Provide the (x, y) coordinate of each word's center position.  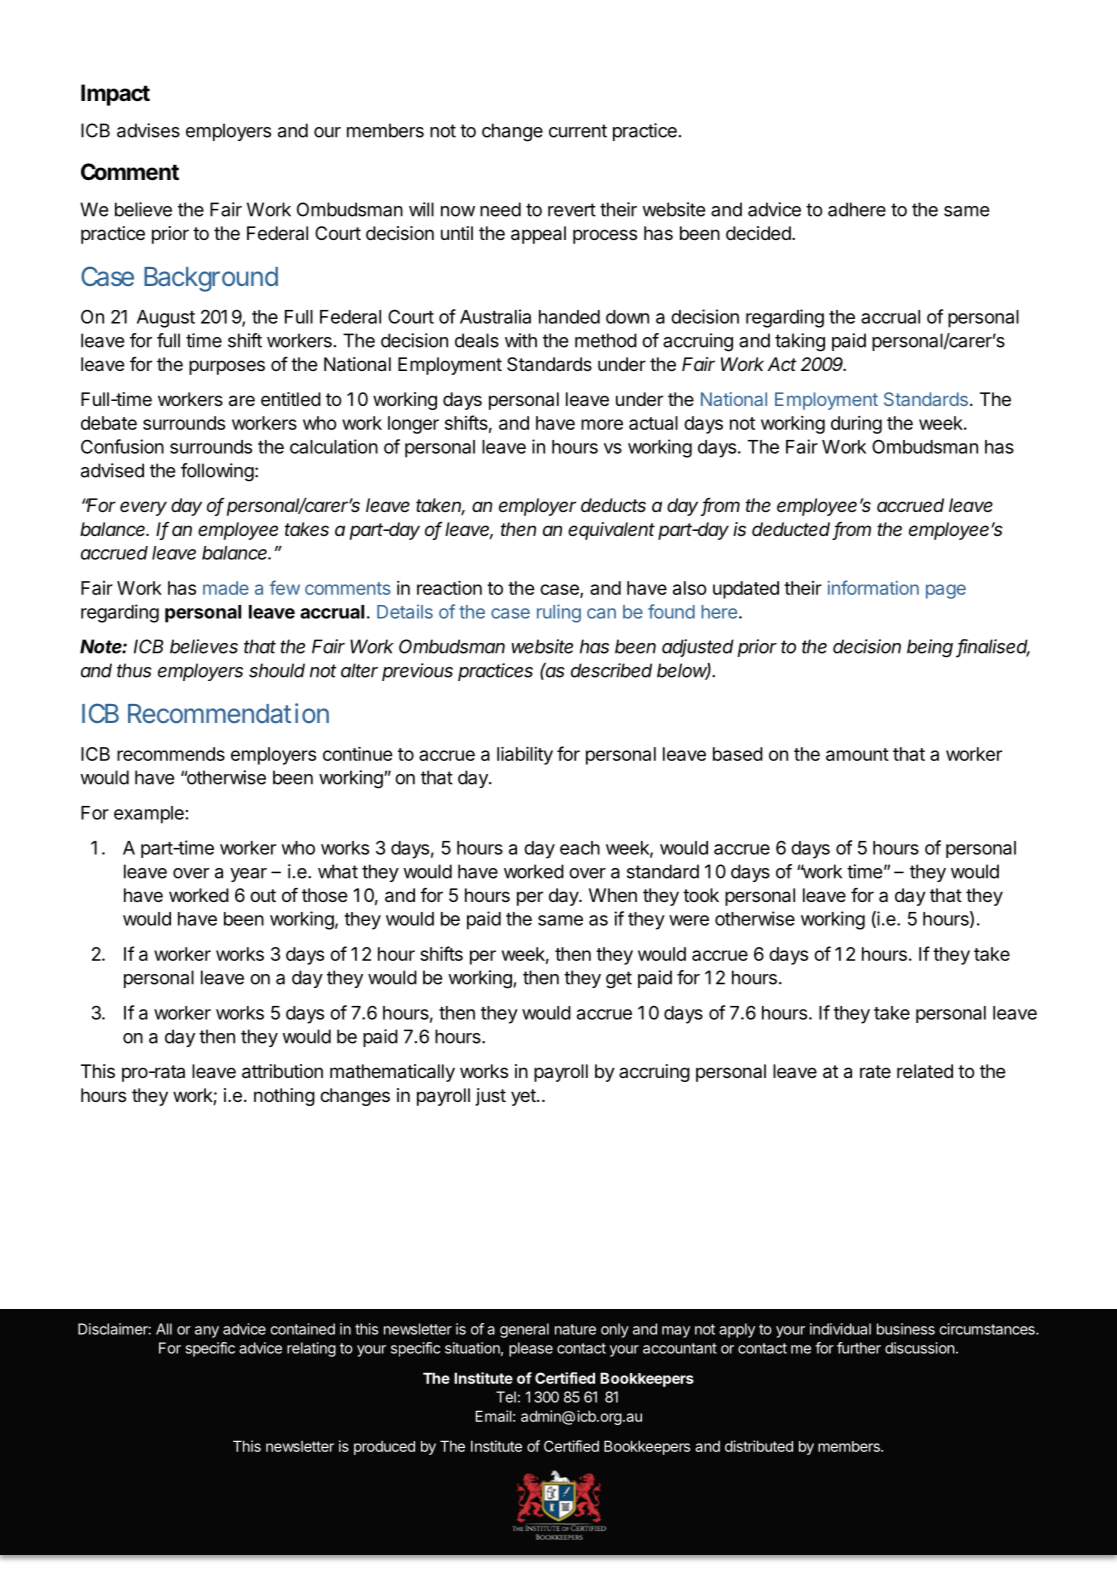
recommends (171, 754)
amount (857, 754)
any (207, 1332)
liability (525, 755)
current (578, 131)
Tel (506, 1397)
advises (148, 130)
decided (758, 233)
